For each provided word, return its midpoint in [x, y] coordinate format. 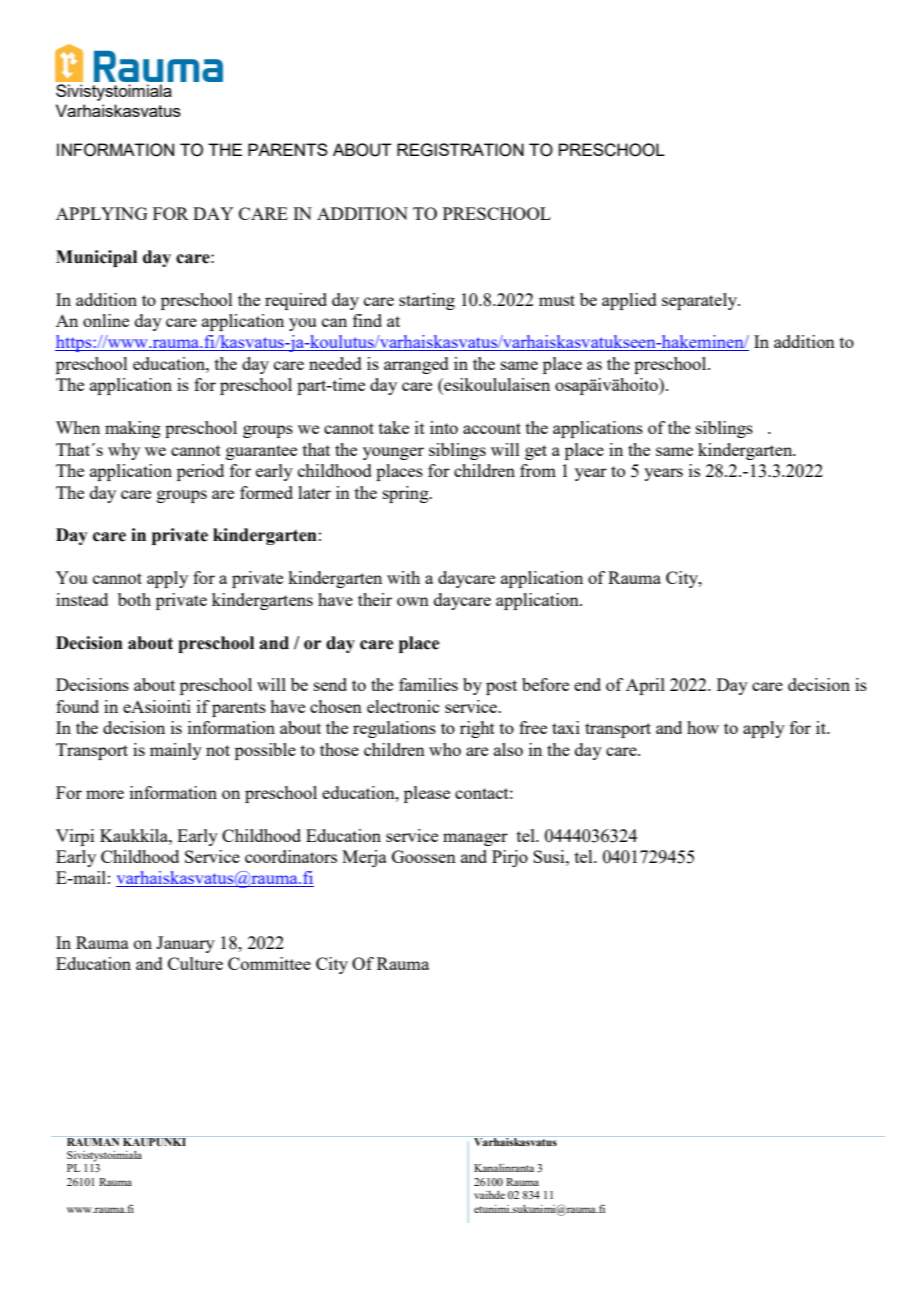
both [134, 599]
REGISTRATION [460, 150]
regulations [394, 729]
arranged [416, 365]
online [106, 320]
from [538, 470]
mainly [176, 751]
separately [701, 301]
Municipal [96, 258]
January [185, 944]
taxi [566, 727]
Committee [269, 963]
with [403, 577]
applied [629, 301]
